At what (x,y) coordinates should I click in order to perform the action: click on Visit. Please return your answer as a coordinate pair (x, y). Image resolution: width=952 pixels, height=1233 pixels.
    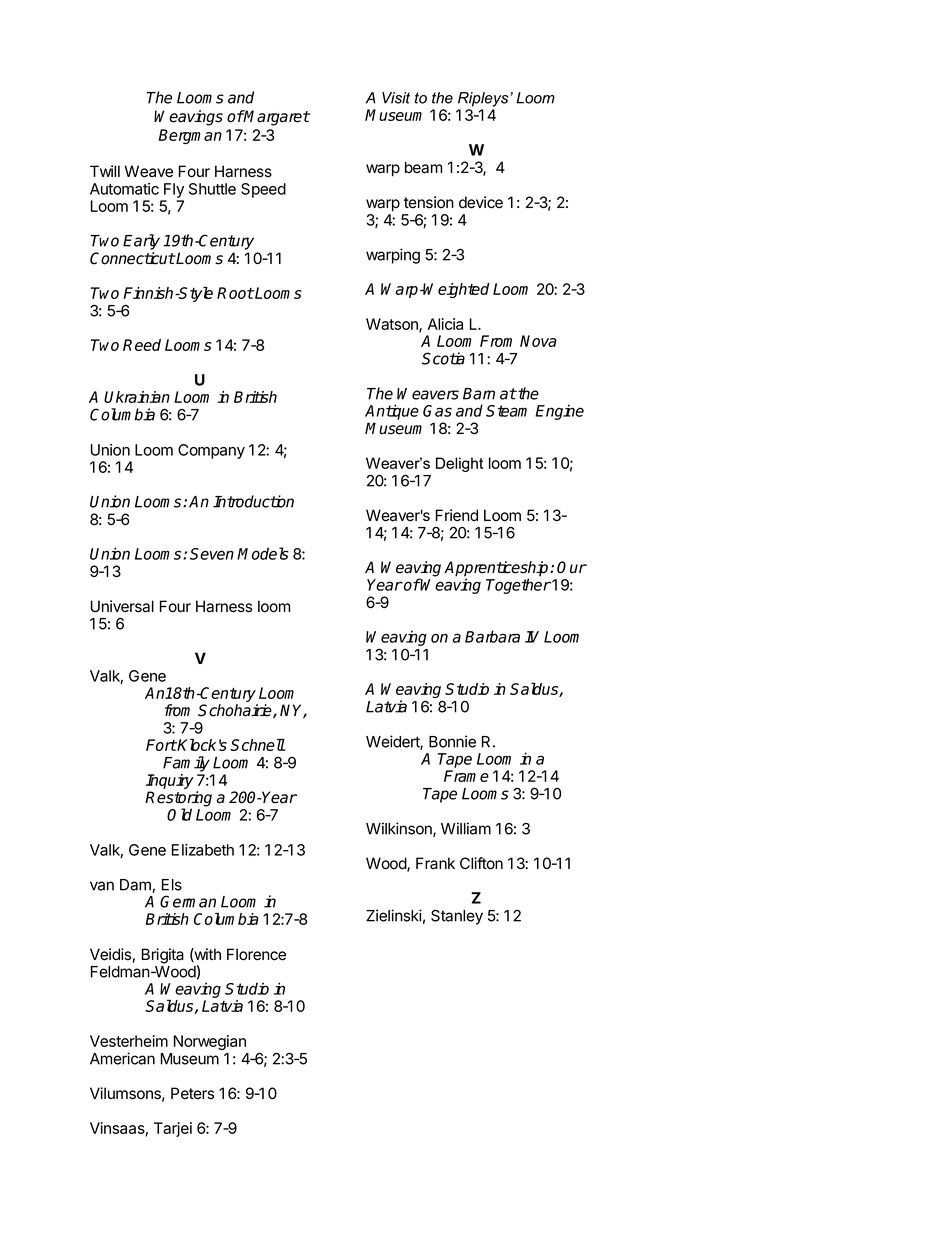
    Looking at the image, I should click on (396, 98).
